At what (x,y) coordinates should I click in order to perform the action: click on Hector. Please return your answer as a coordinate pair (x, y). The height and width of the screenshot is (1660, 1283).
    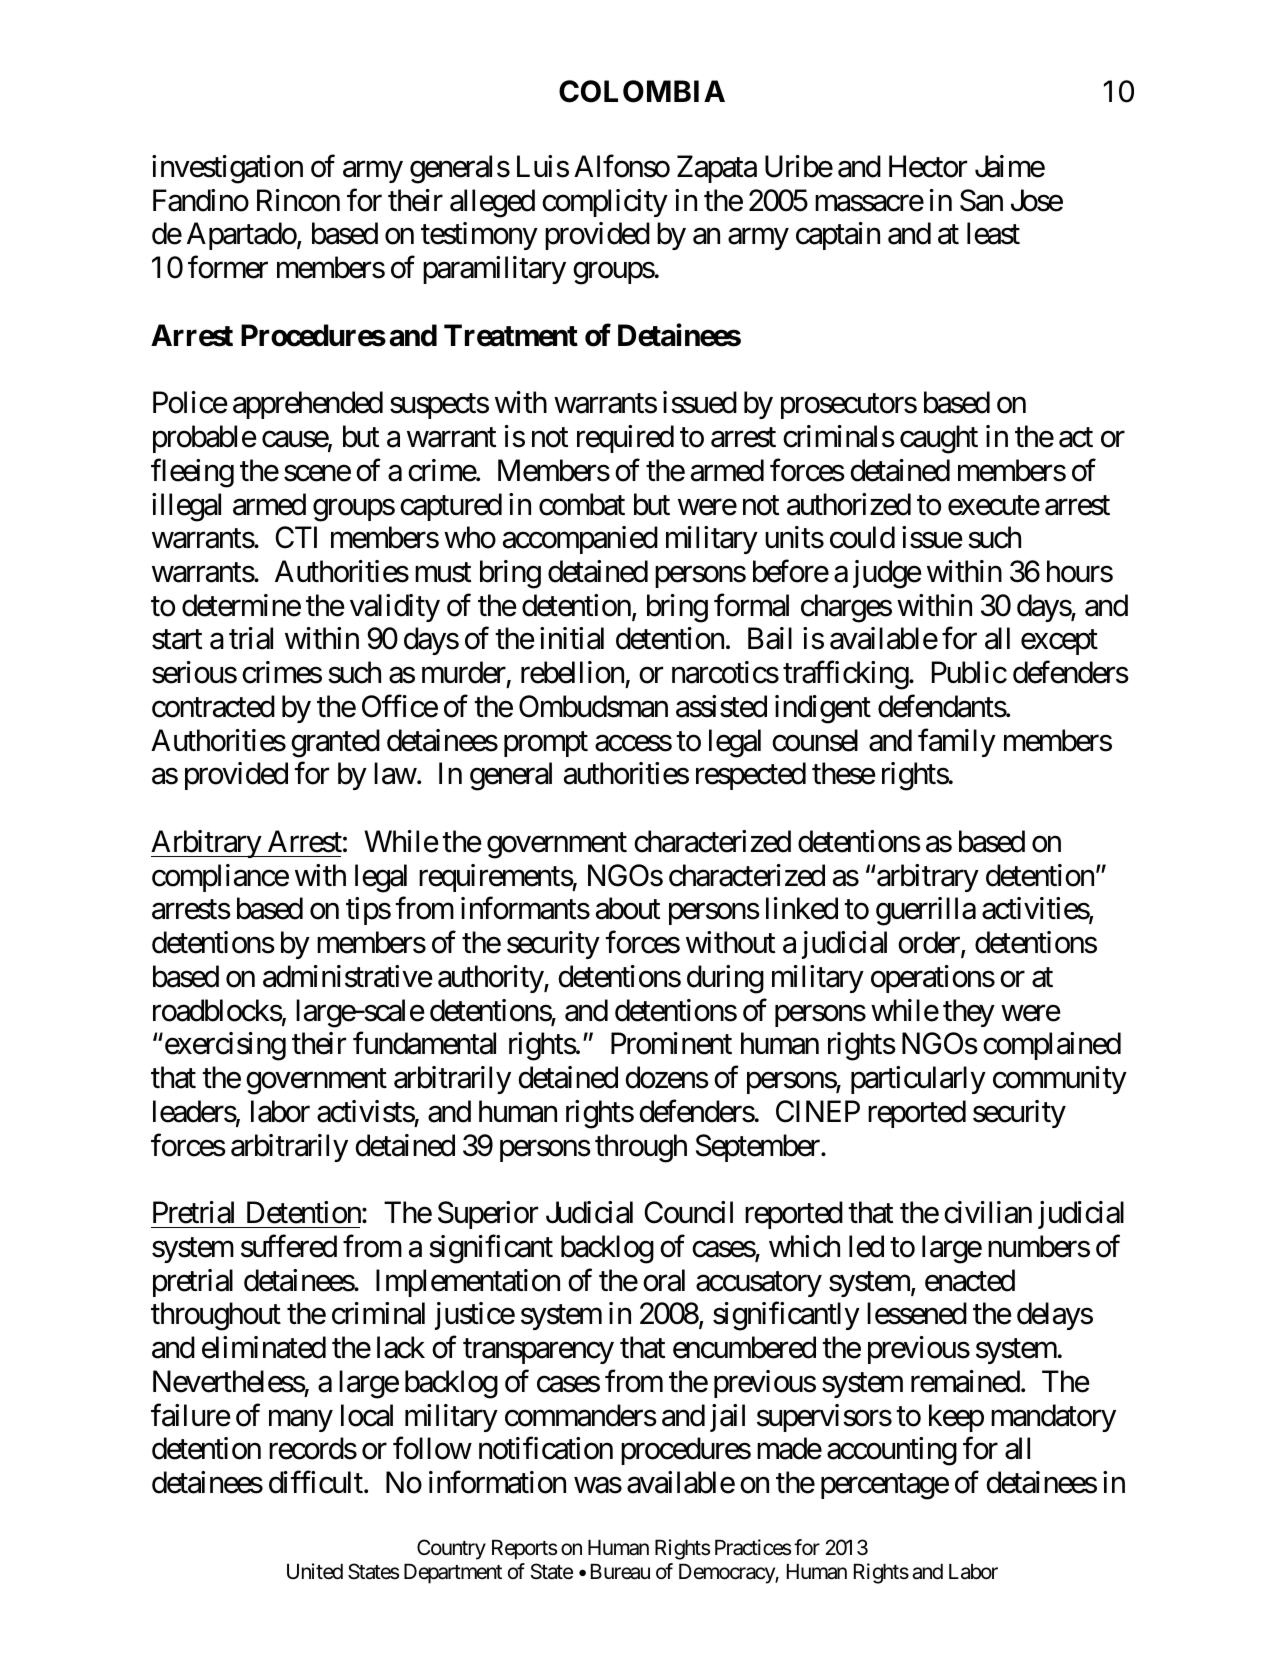
    Looking at the image, I should click on (928, 167).
